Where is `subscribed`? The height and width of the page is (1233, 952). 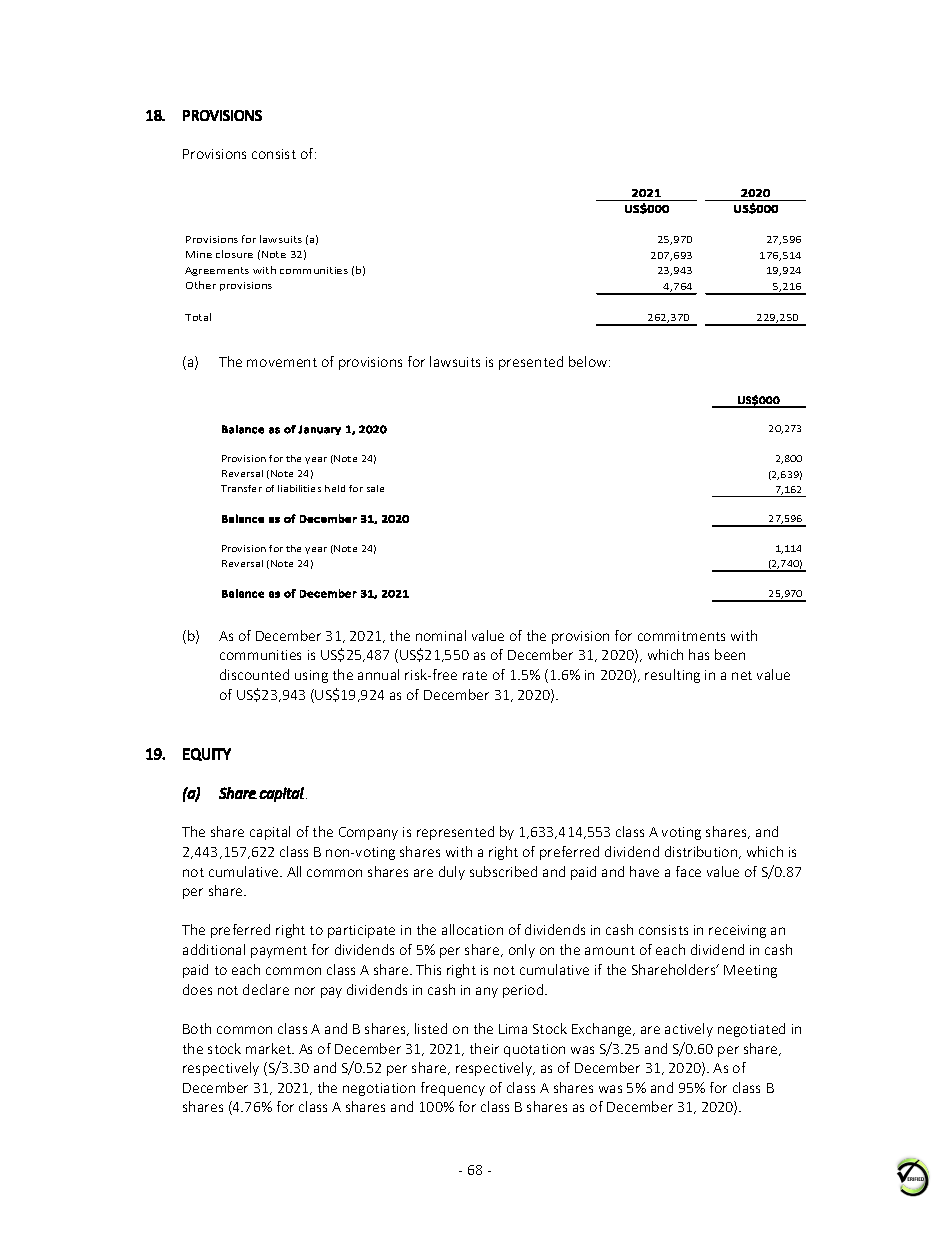 subscribed is located at coordinates (503, 871).
